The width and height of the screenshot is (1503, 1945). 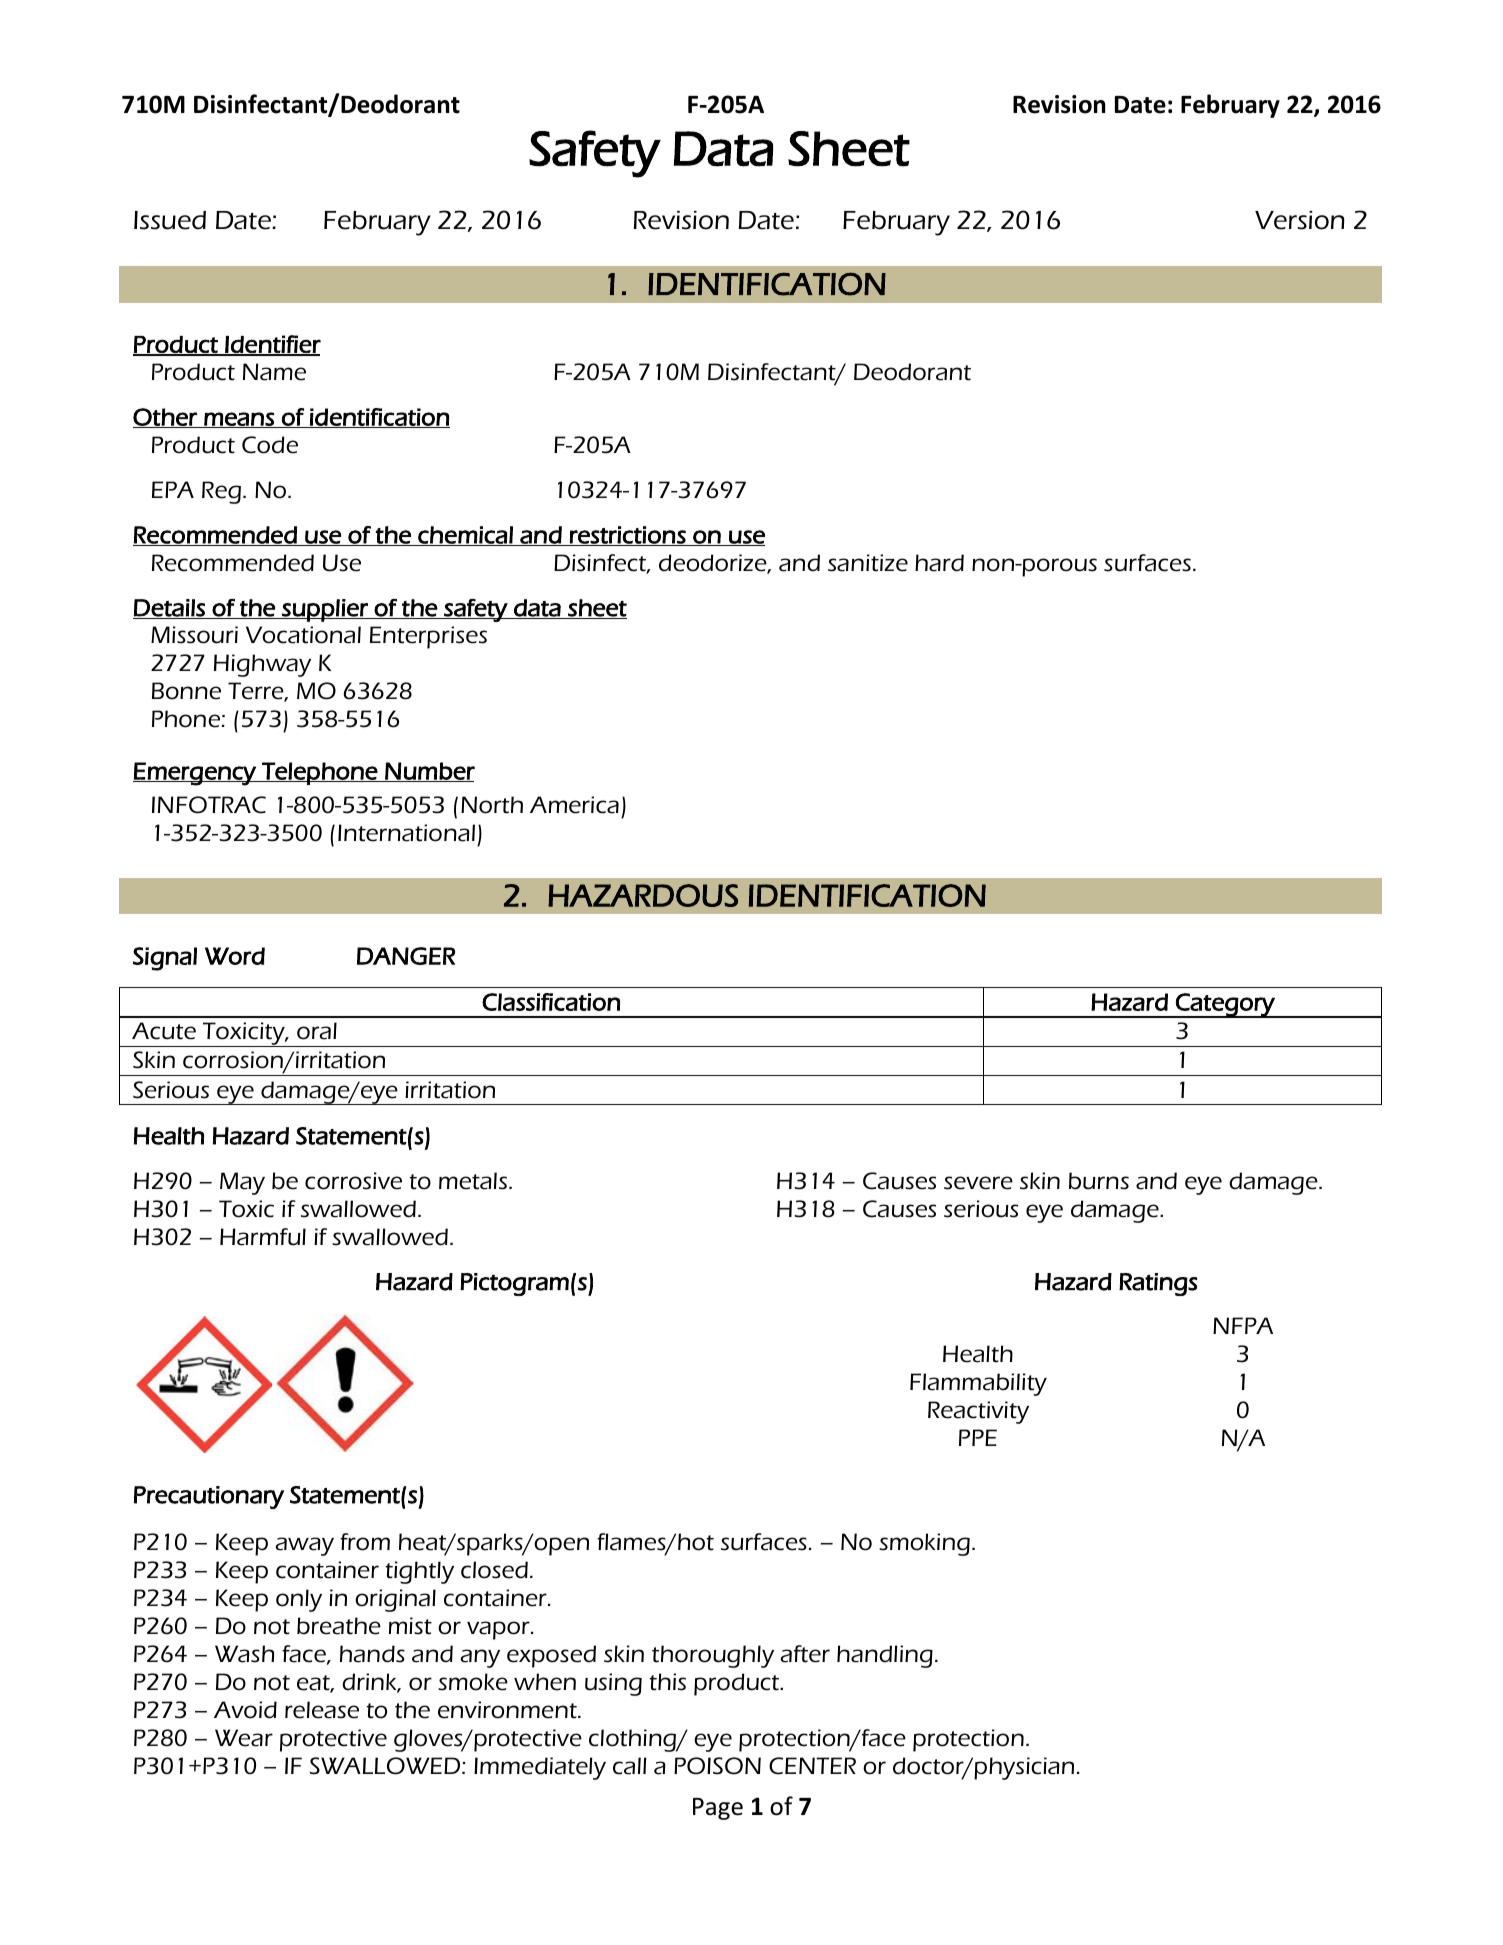 What do you see at coordinates (628, 536) in the screenshot?
I see `restrictions` at bounding box center [628, 536].
